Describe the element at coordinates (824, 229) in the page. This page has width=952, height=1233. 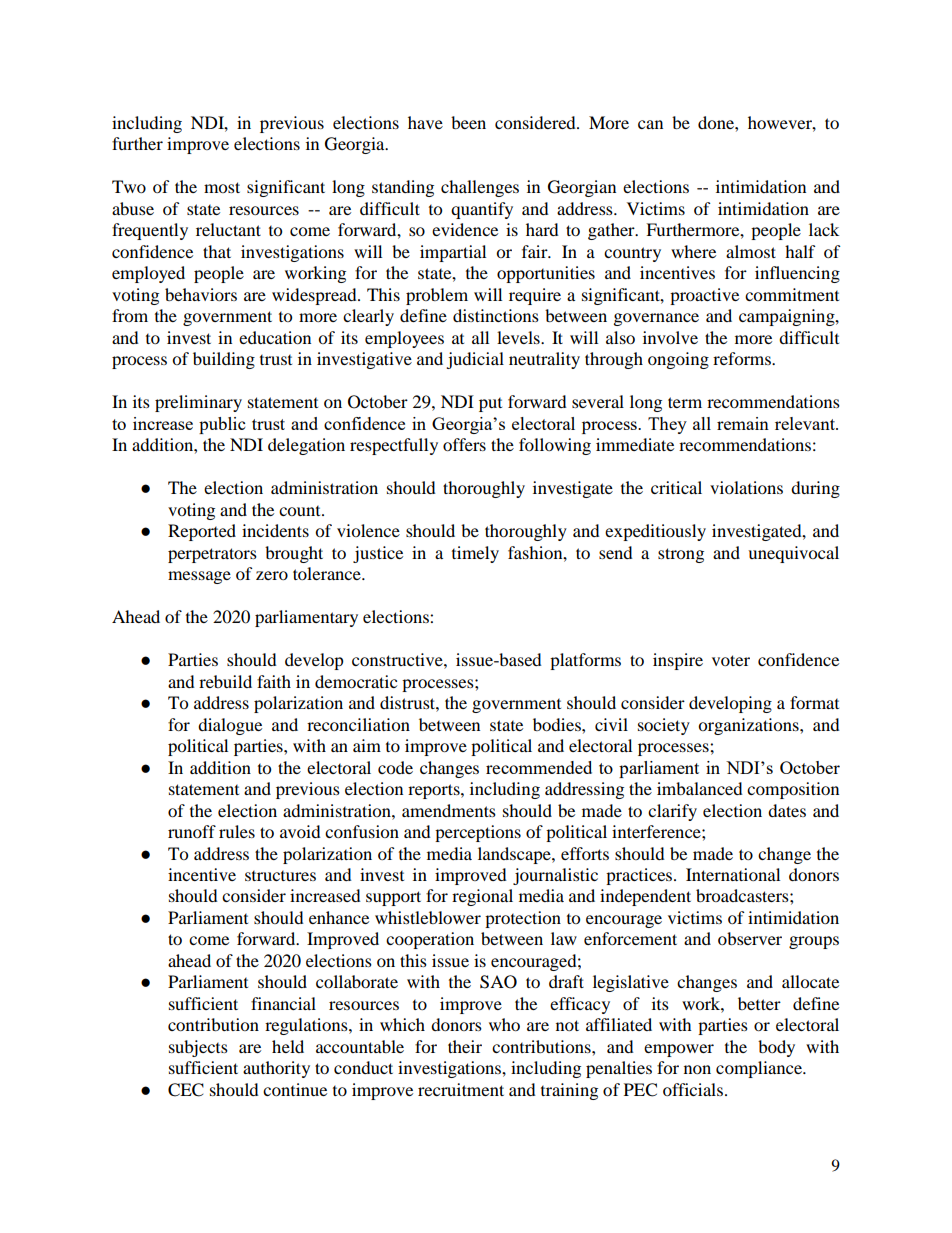
I see `lack` at that location.
